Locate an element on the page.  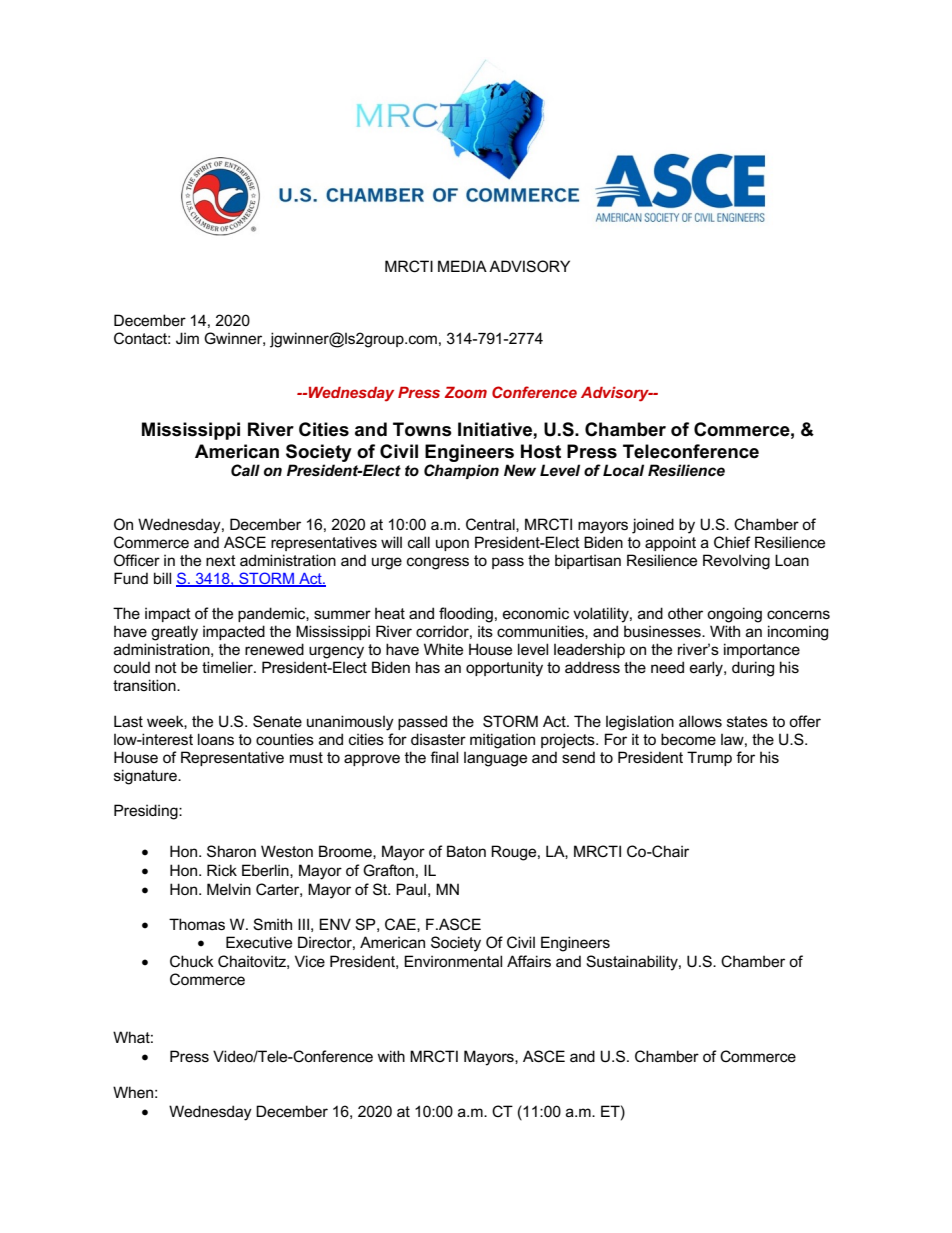
Zoom is located at coordinates (465, 392).
